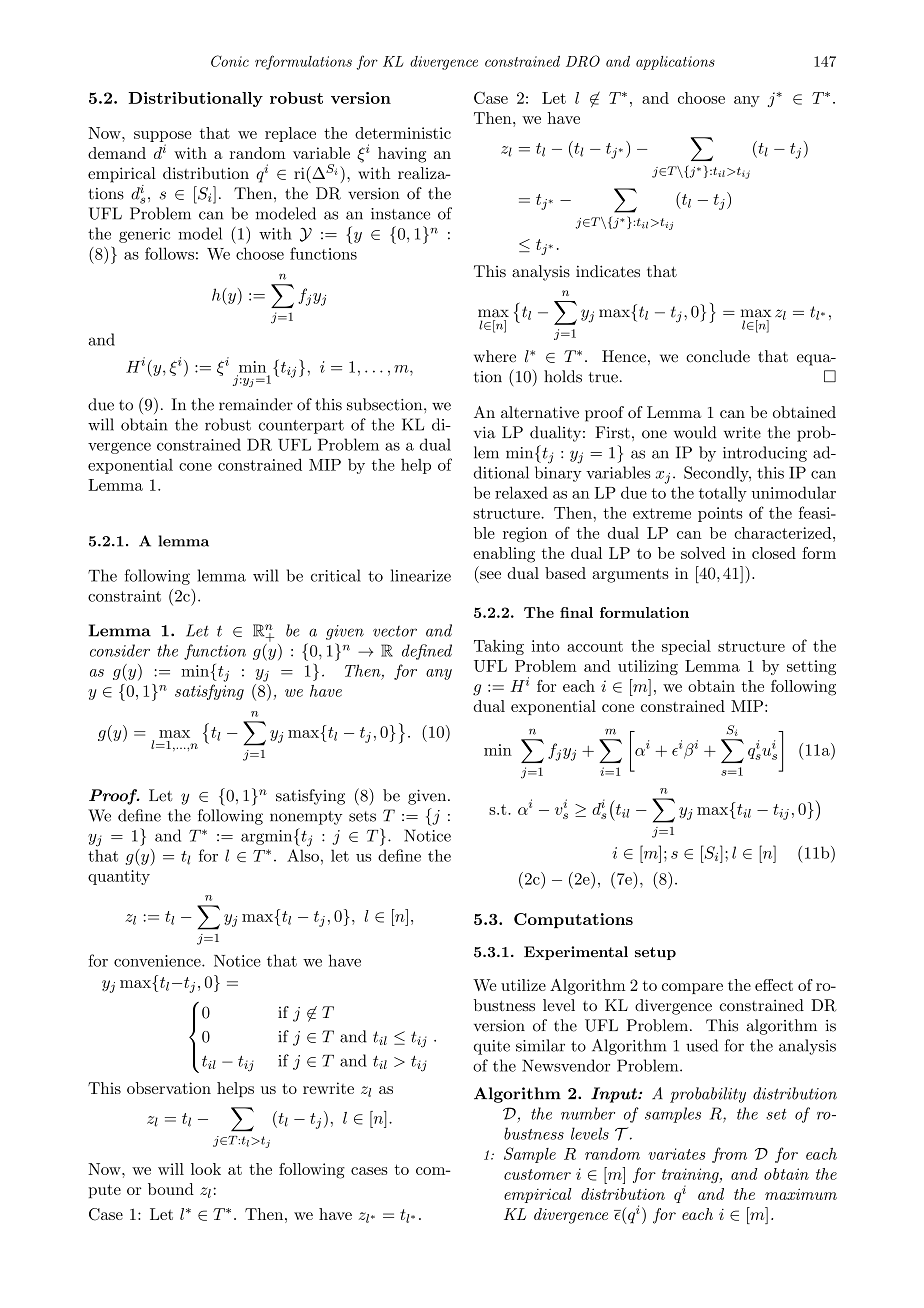  What do you see at coordinates (206, 1169) in the document?
I see `look` at bounding box center [206, 1169].
